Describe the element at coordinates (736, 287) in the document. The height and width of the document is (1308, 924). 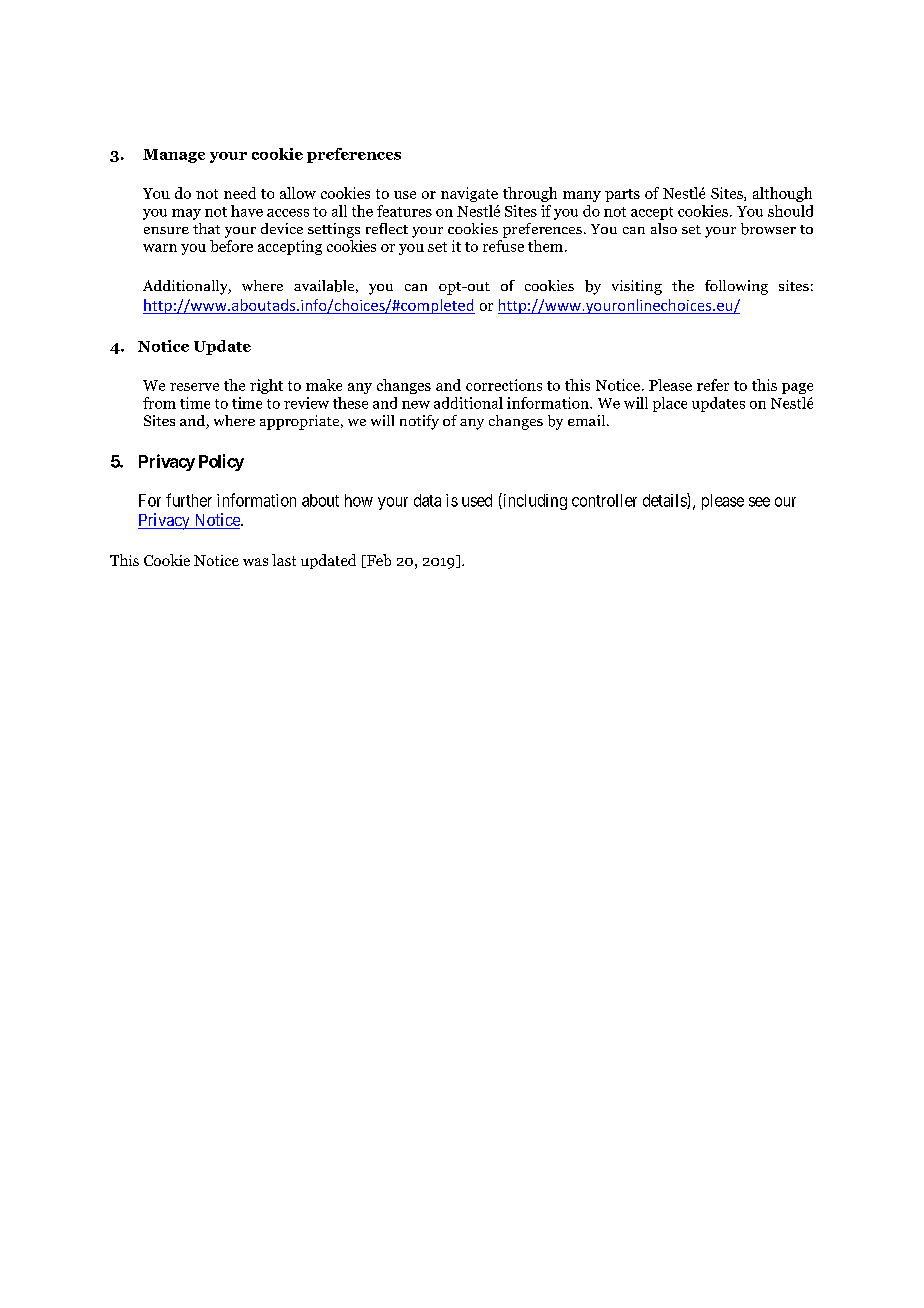
I see `following` at that location.
